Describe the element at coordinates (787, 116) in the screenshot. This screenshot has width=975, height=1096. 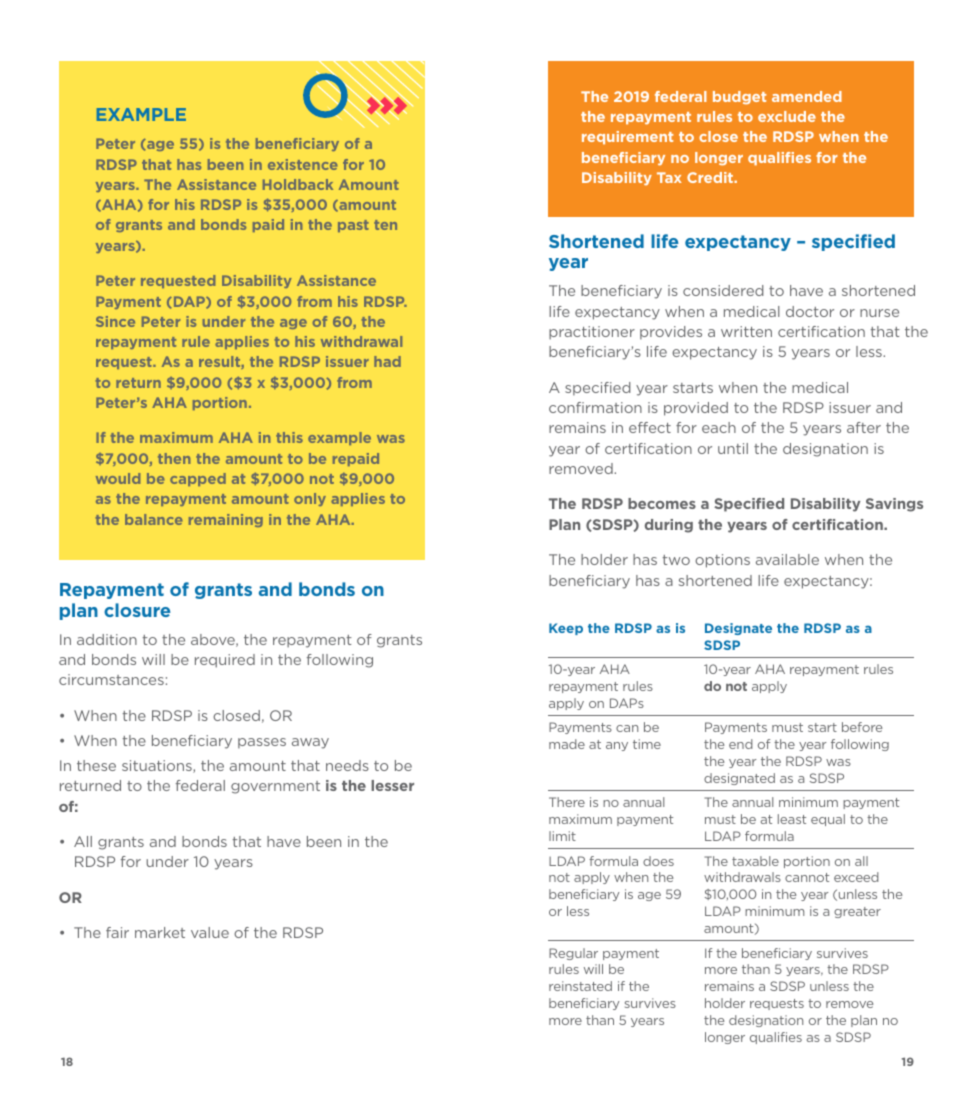
I see `exclude` at that location.
